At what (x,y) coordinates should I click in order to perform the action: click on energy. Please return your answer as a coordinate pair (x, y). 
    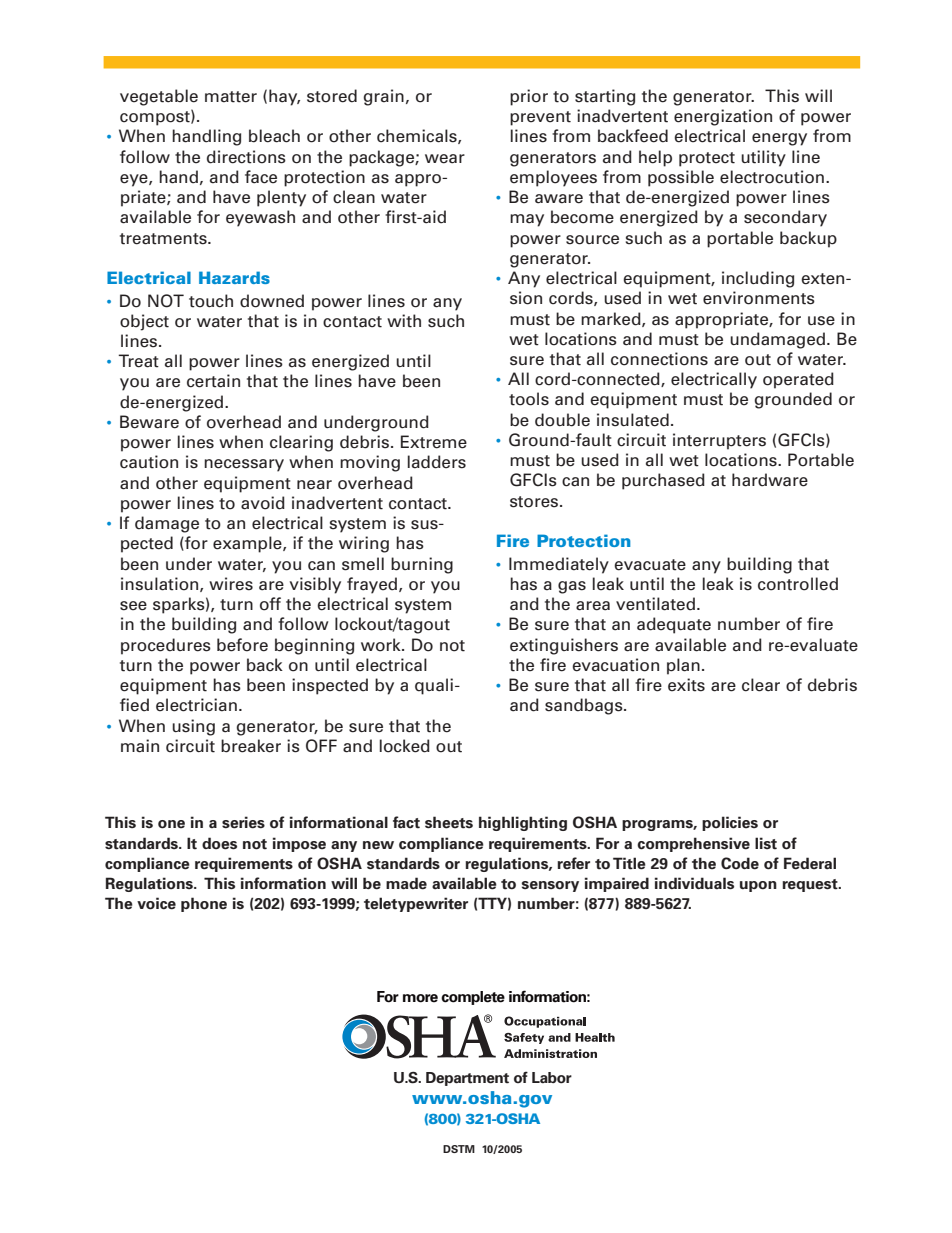
    Looking at the image, I should click on (779, 139).
